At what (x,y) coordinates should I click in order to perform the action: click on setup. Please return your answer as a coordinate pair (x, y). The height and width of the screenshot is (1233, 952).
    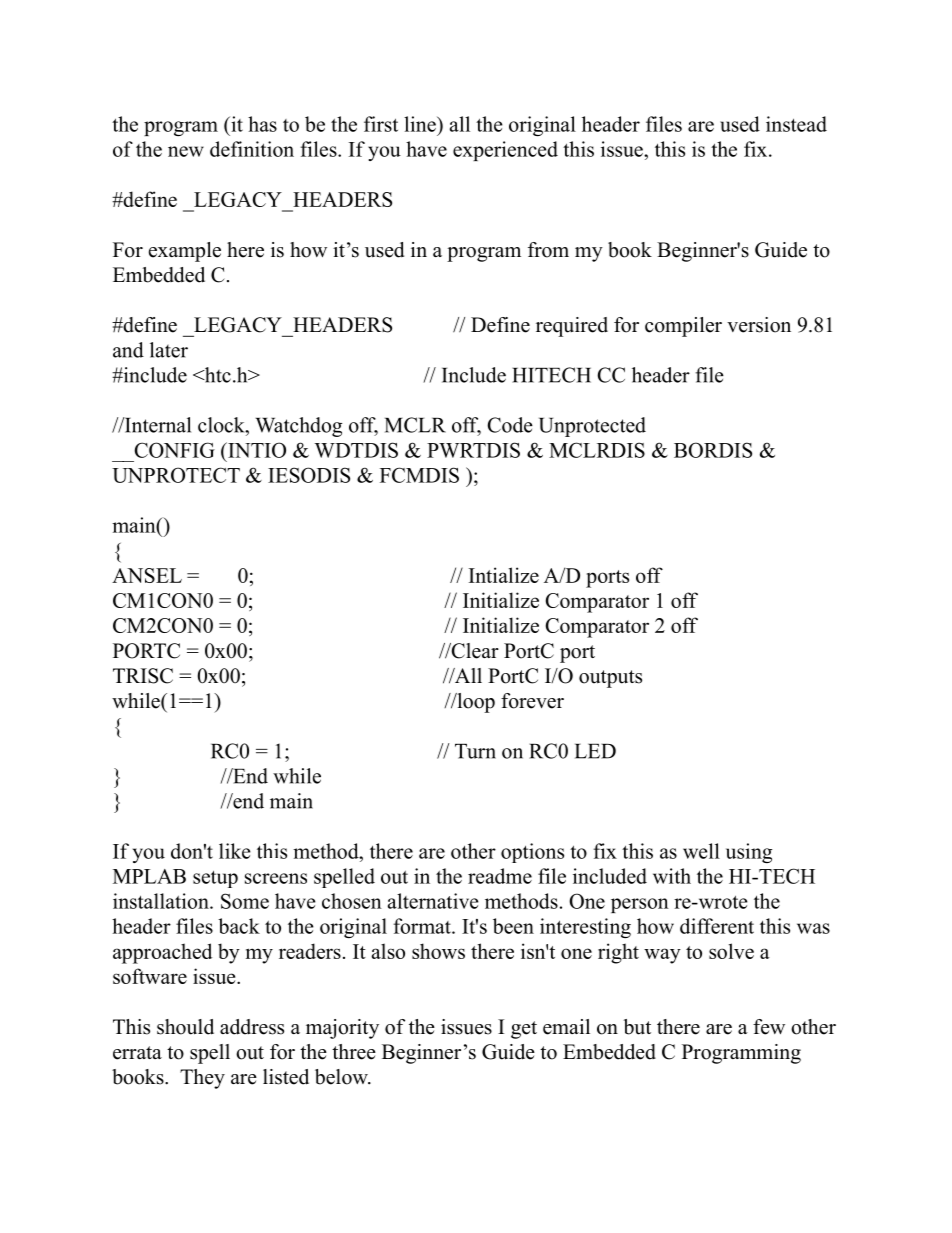
    Looking at the image, I should click on (215, 879).
